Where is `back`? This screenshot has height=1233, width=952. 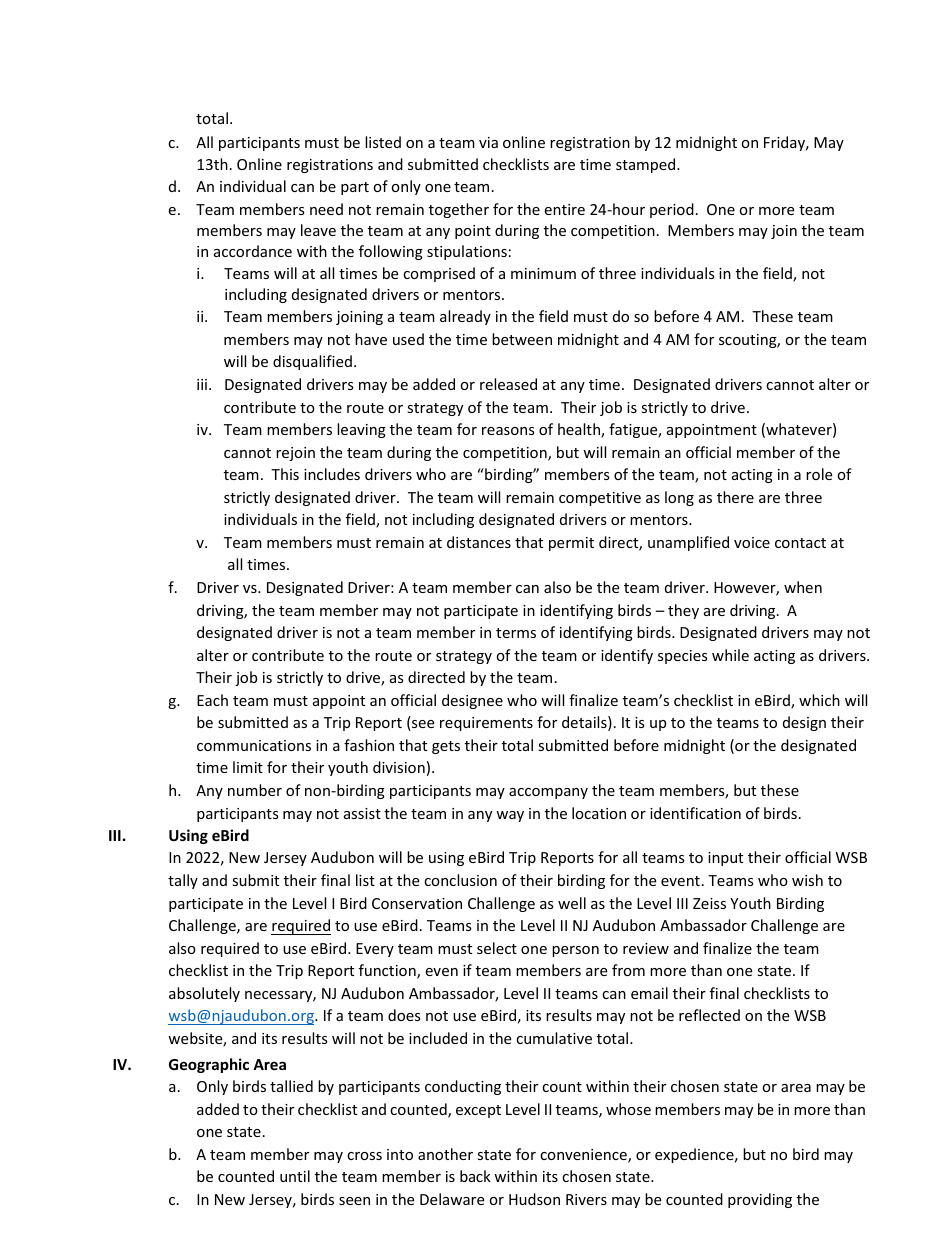
back is located at coordinates (475, 1176).
